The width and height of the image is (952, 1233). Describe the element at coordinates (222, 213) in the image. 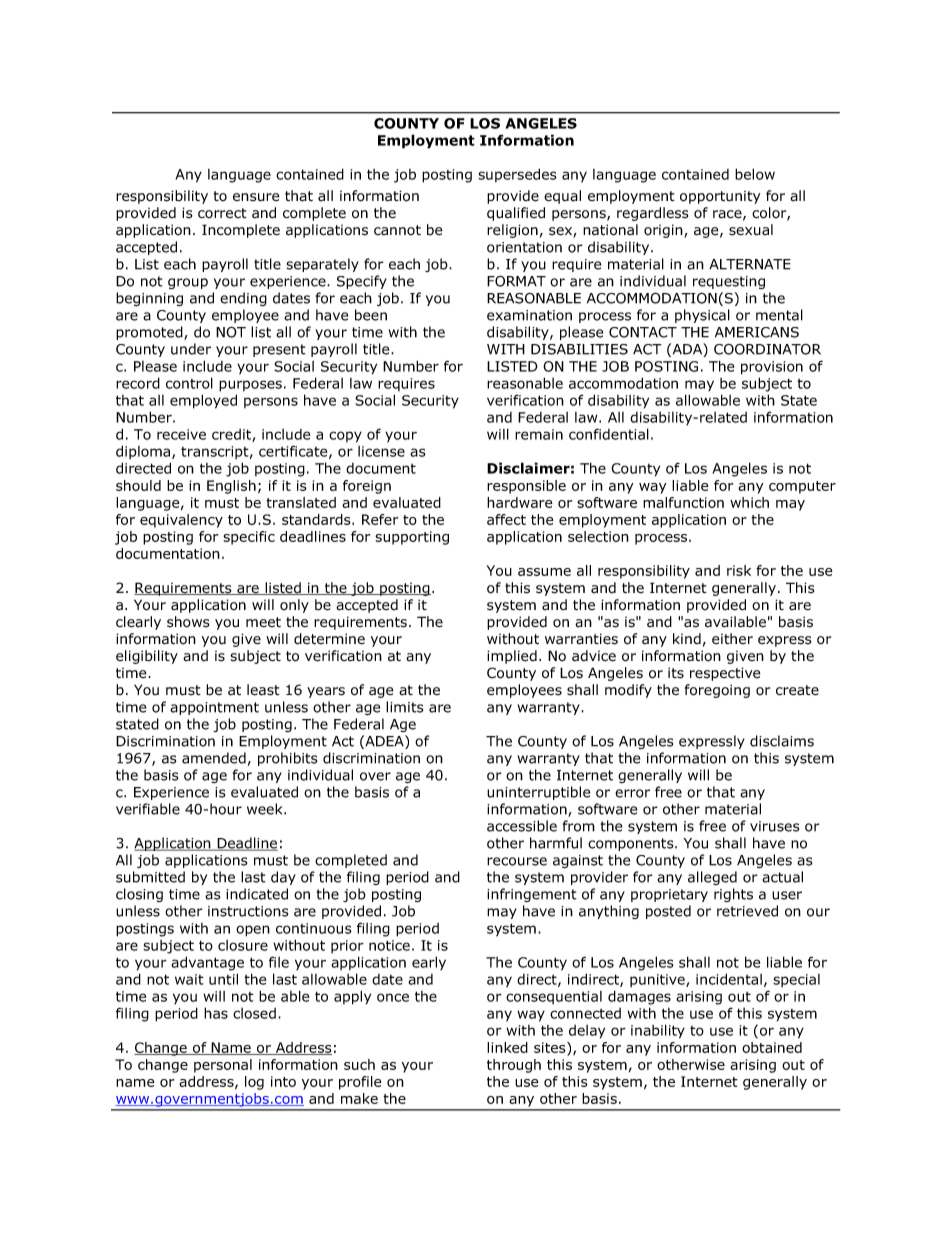

I see `correct` at that location.
